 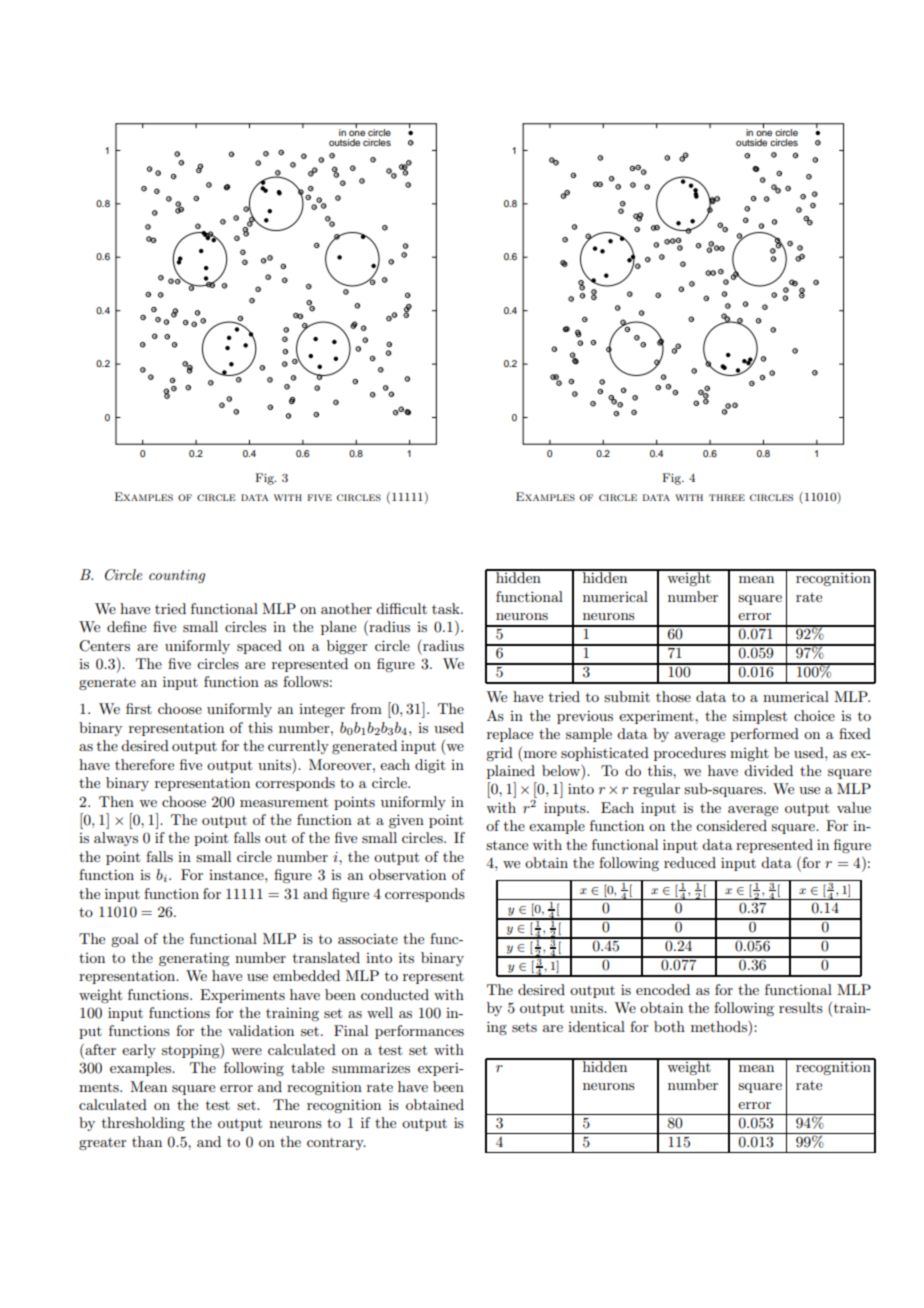 I want to click on reduced, so click(x=690, y=862).
